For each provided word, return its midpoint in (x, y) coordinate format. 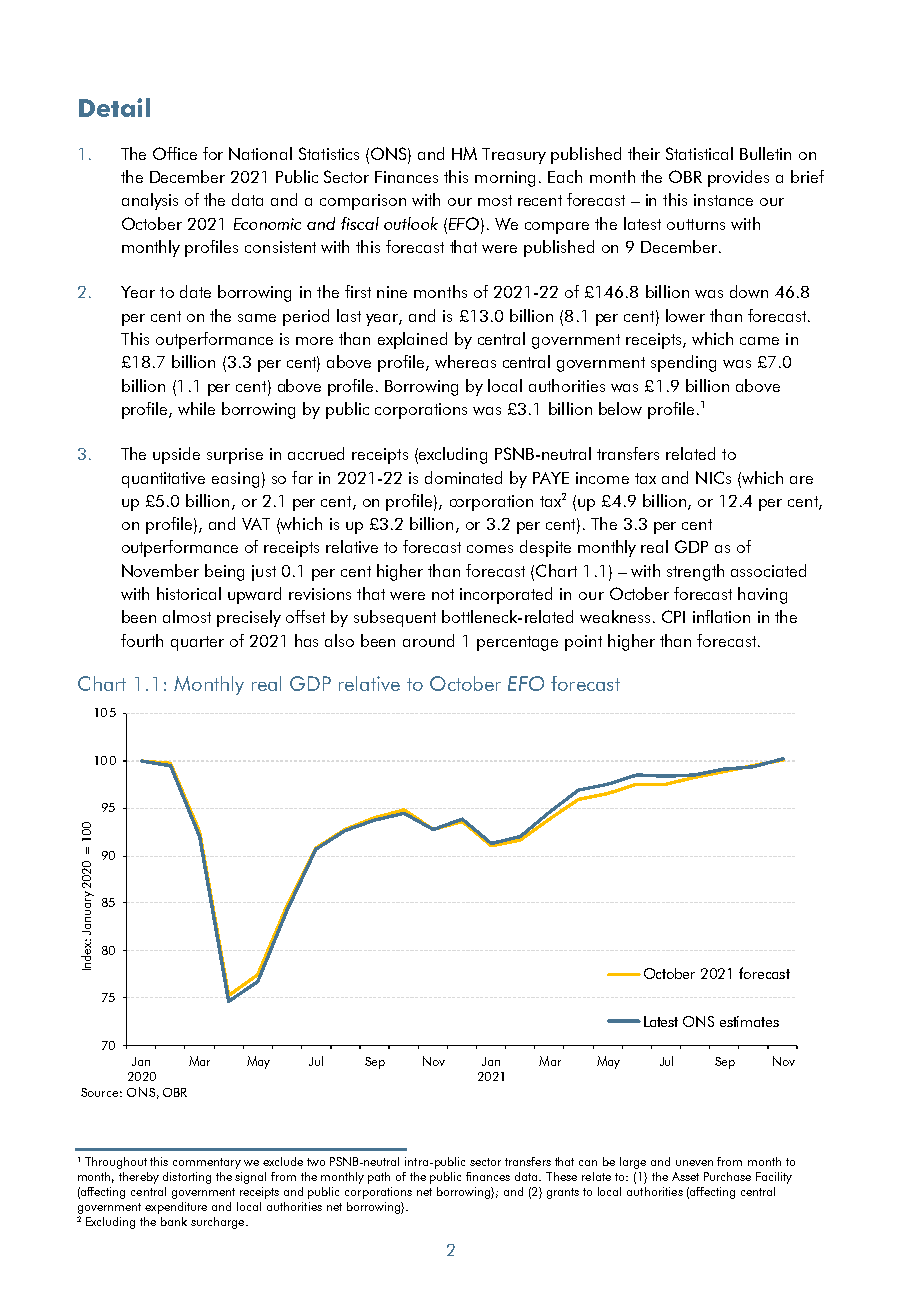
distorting (187, 1178)
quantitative (163, 480)
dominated (463, 477)
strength (695, 572)
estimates (749, 1021)
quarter (197, 643)
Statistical (699, 153)
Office (175, 153)
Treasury (514, 156)
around (428, 640)
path (379, 1178)
